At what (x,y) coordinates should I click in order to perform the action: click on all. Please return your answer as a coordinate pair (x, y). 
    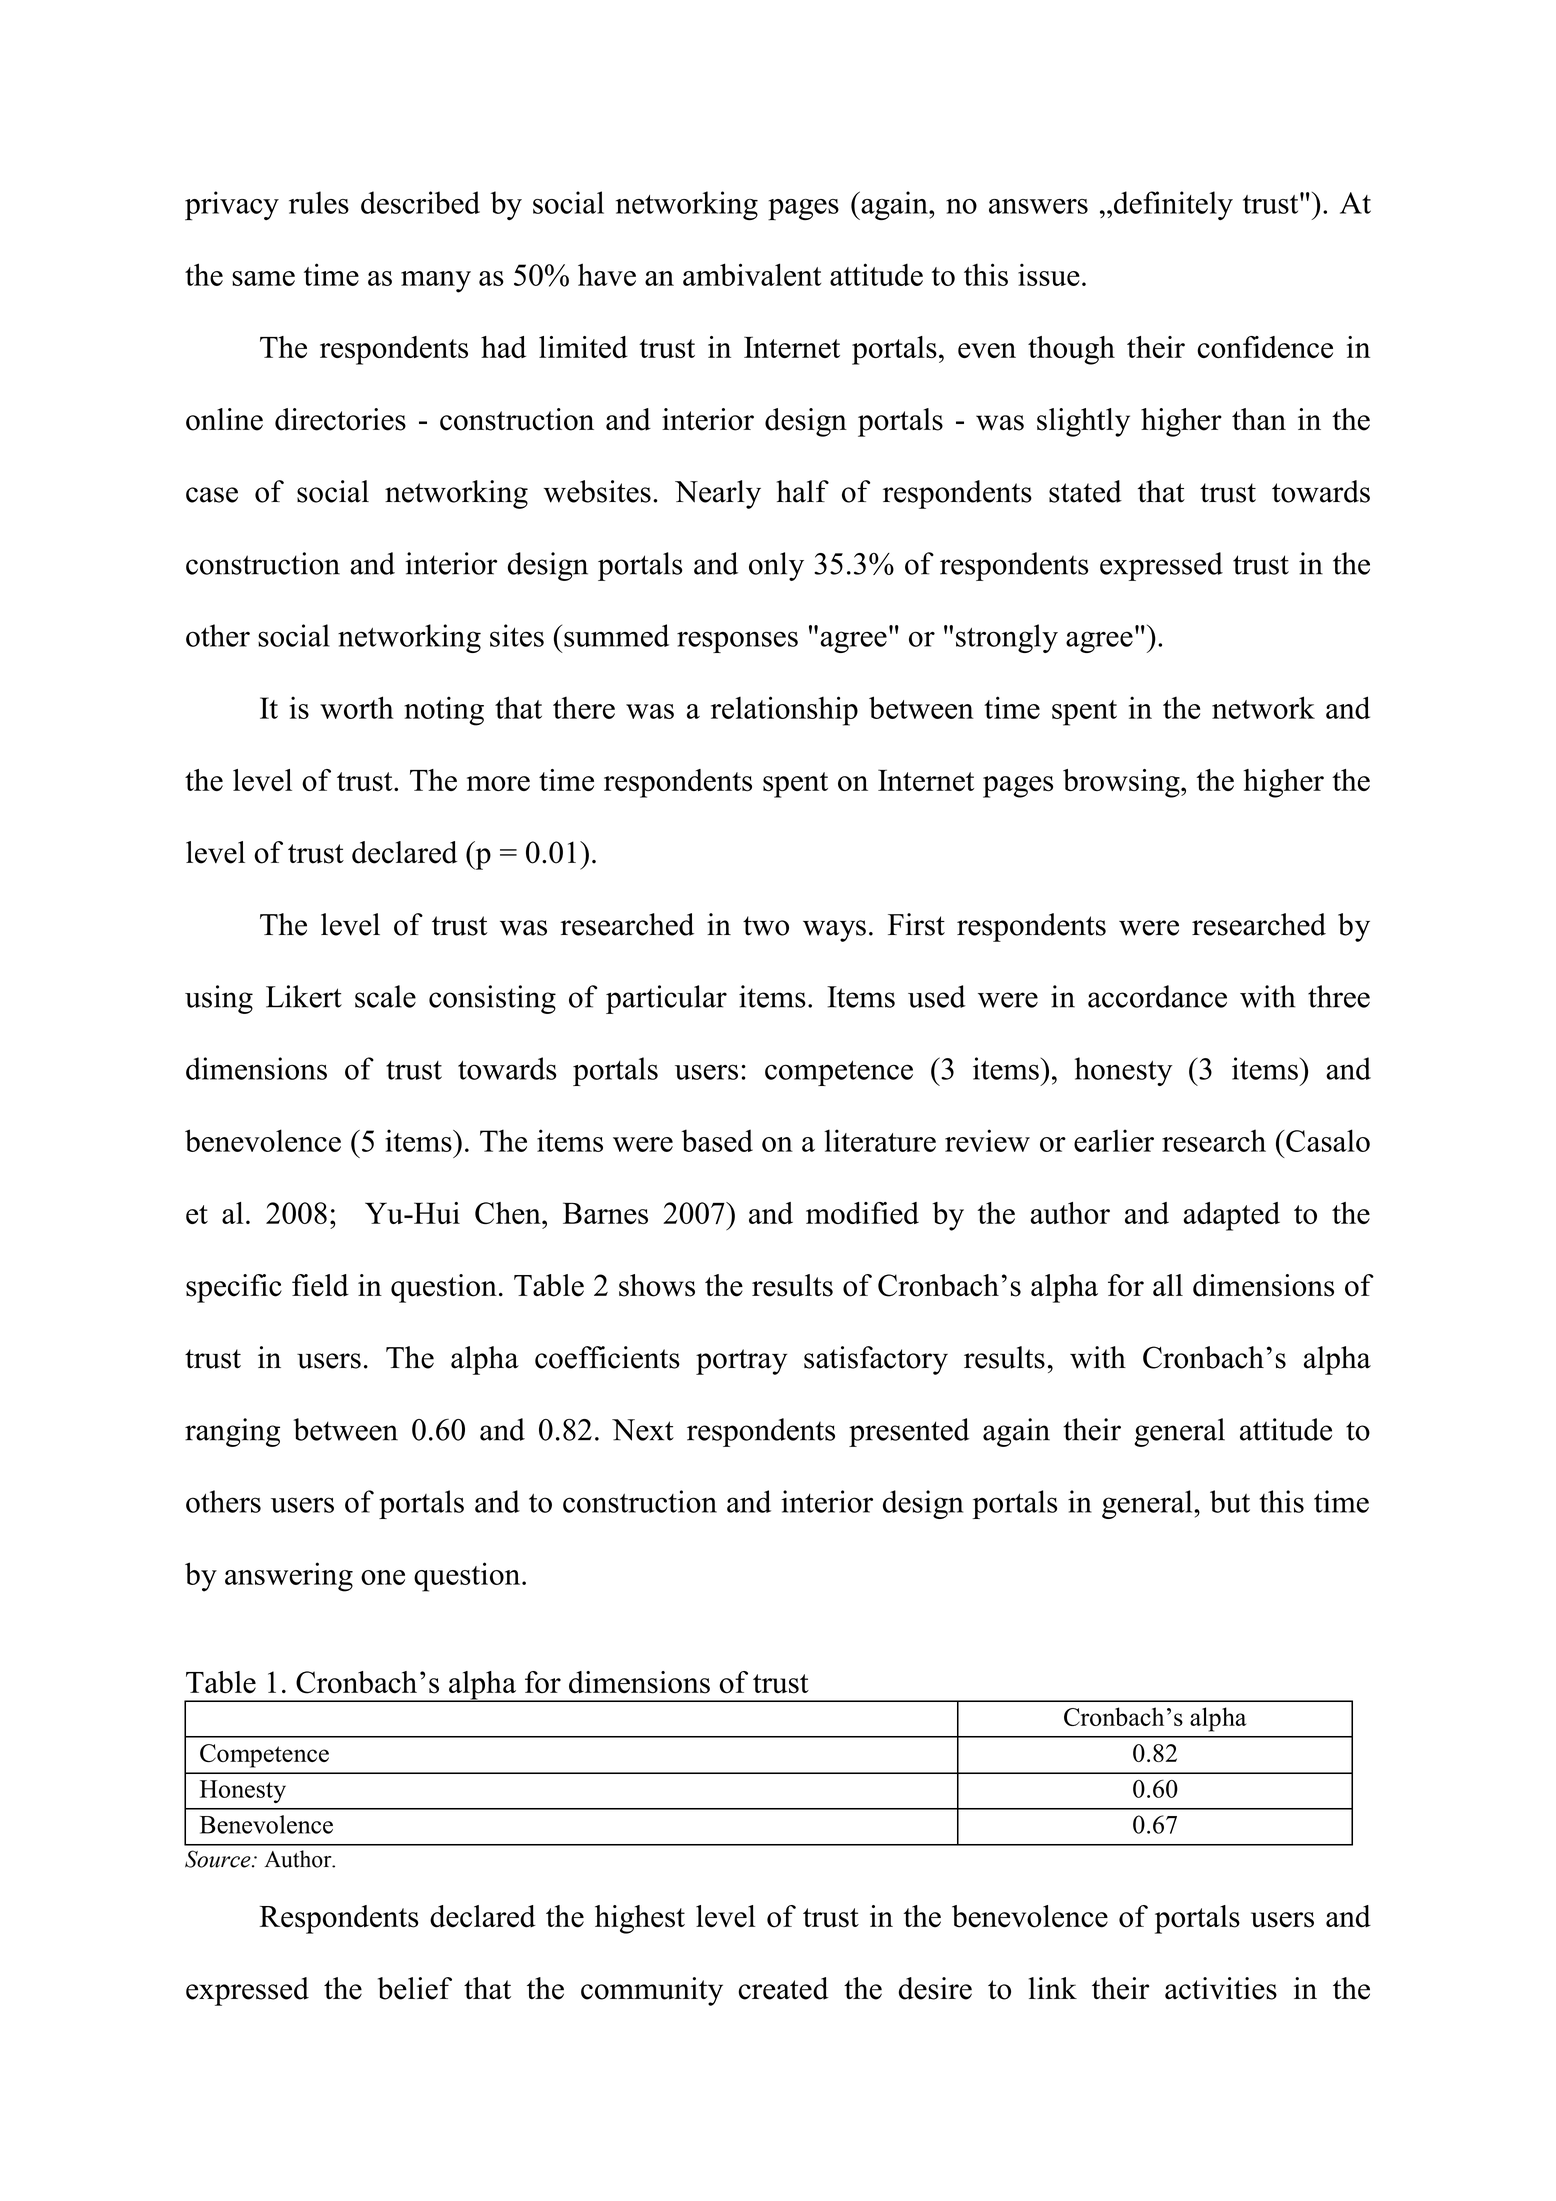
    Looking at the image, I should click on (1168, 1285).
